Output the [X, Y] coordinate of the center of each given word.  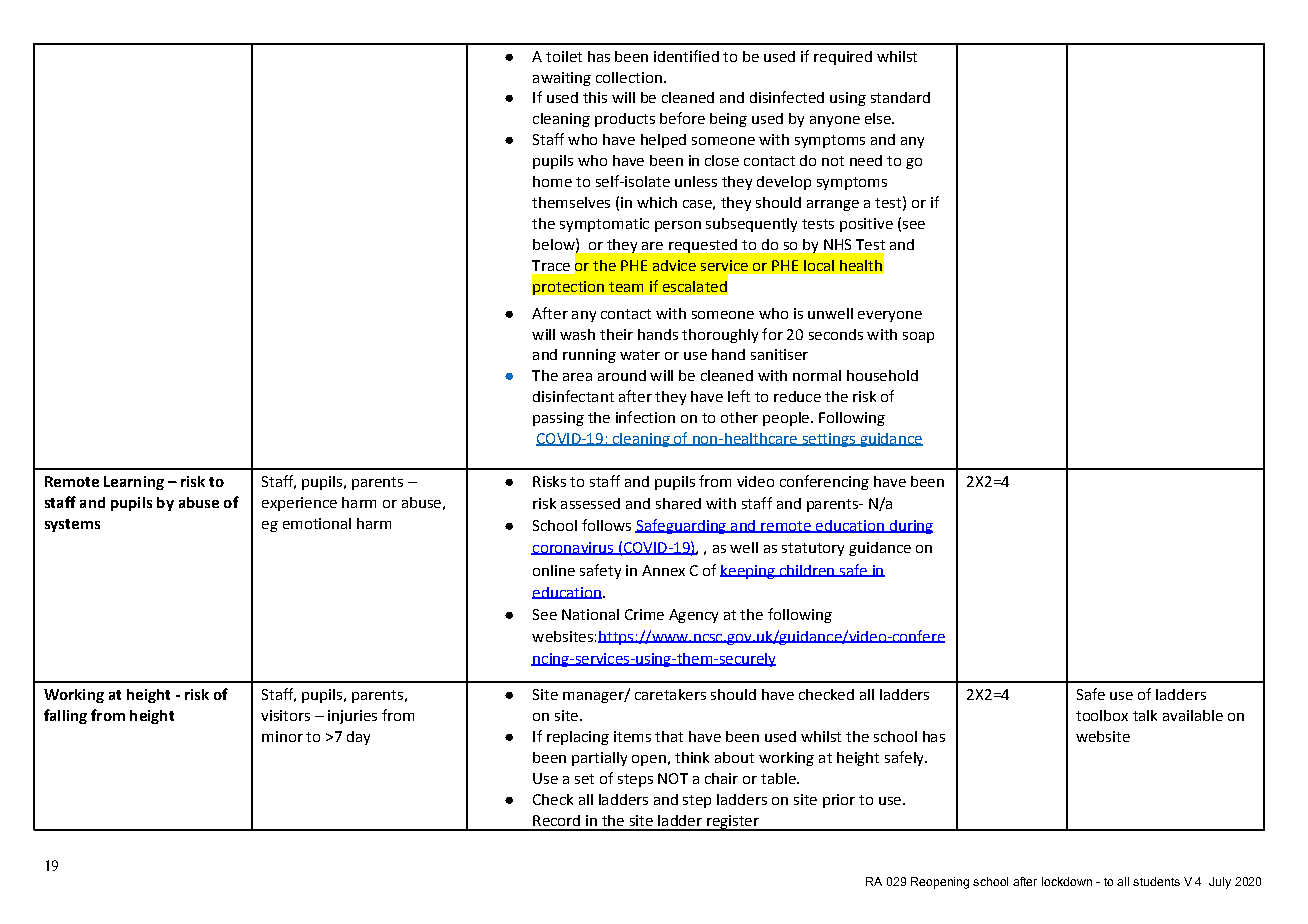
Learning [134, 483]
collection [629, 77]
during [910, 527]
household [882, 375]
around [622, 375]
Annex [663, 570]
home [552, 181]
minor [282, 736]
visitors [285, 715]
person [678, 226]
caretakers [670, 694]
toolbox [1102, 715]
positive [866, 225]
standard [900, 97]
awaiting [562, 79]
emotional [317, 523]
